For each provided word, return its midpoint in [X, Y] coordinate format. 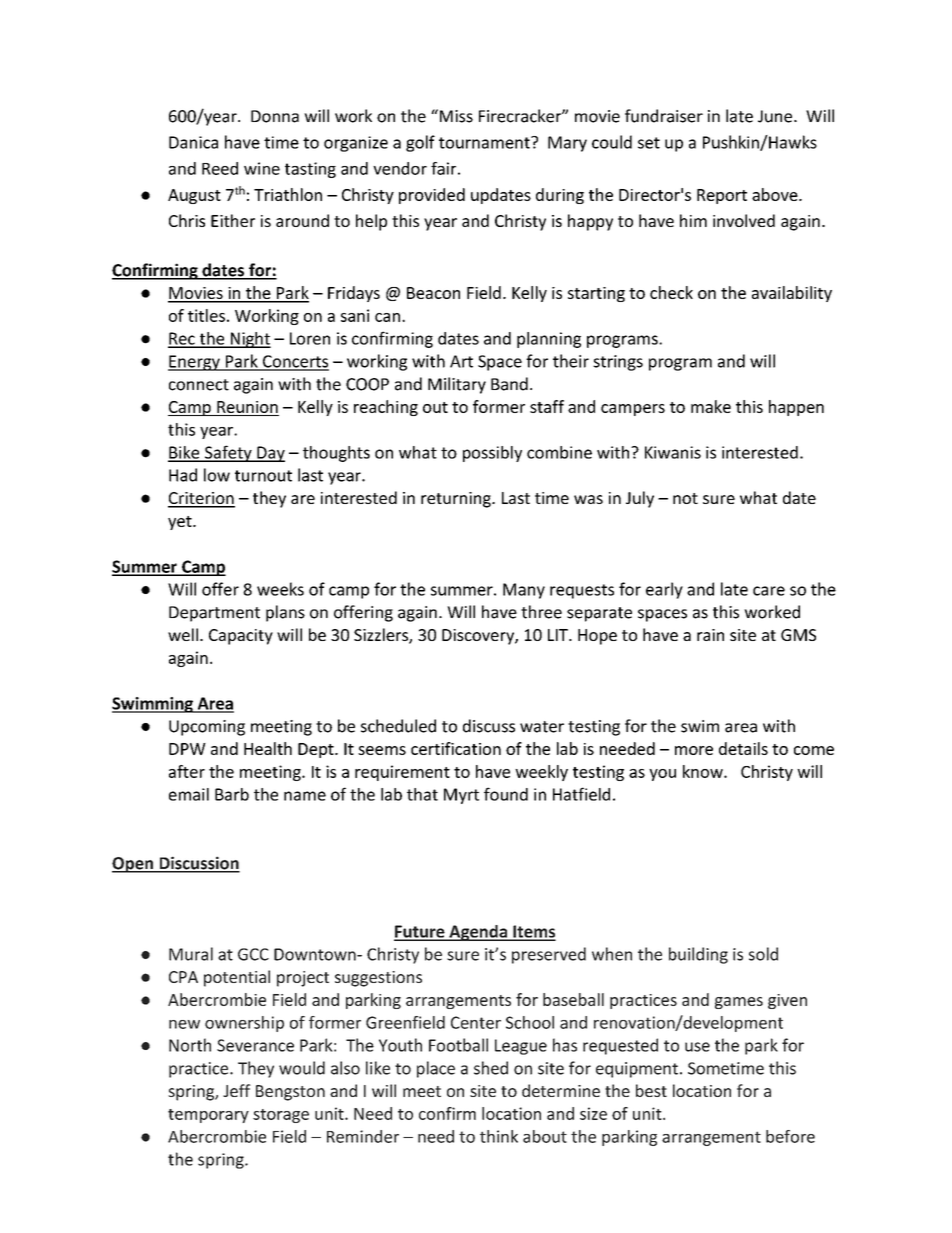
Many [524, 591]
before [790, 1136]
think [499, 1136]
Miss [455, 116]
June [775, 116]
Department [214, 614]
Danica [193, 142]
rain [710, 635]
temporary [208, 1116]
